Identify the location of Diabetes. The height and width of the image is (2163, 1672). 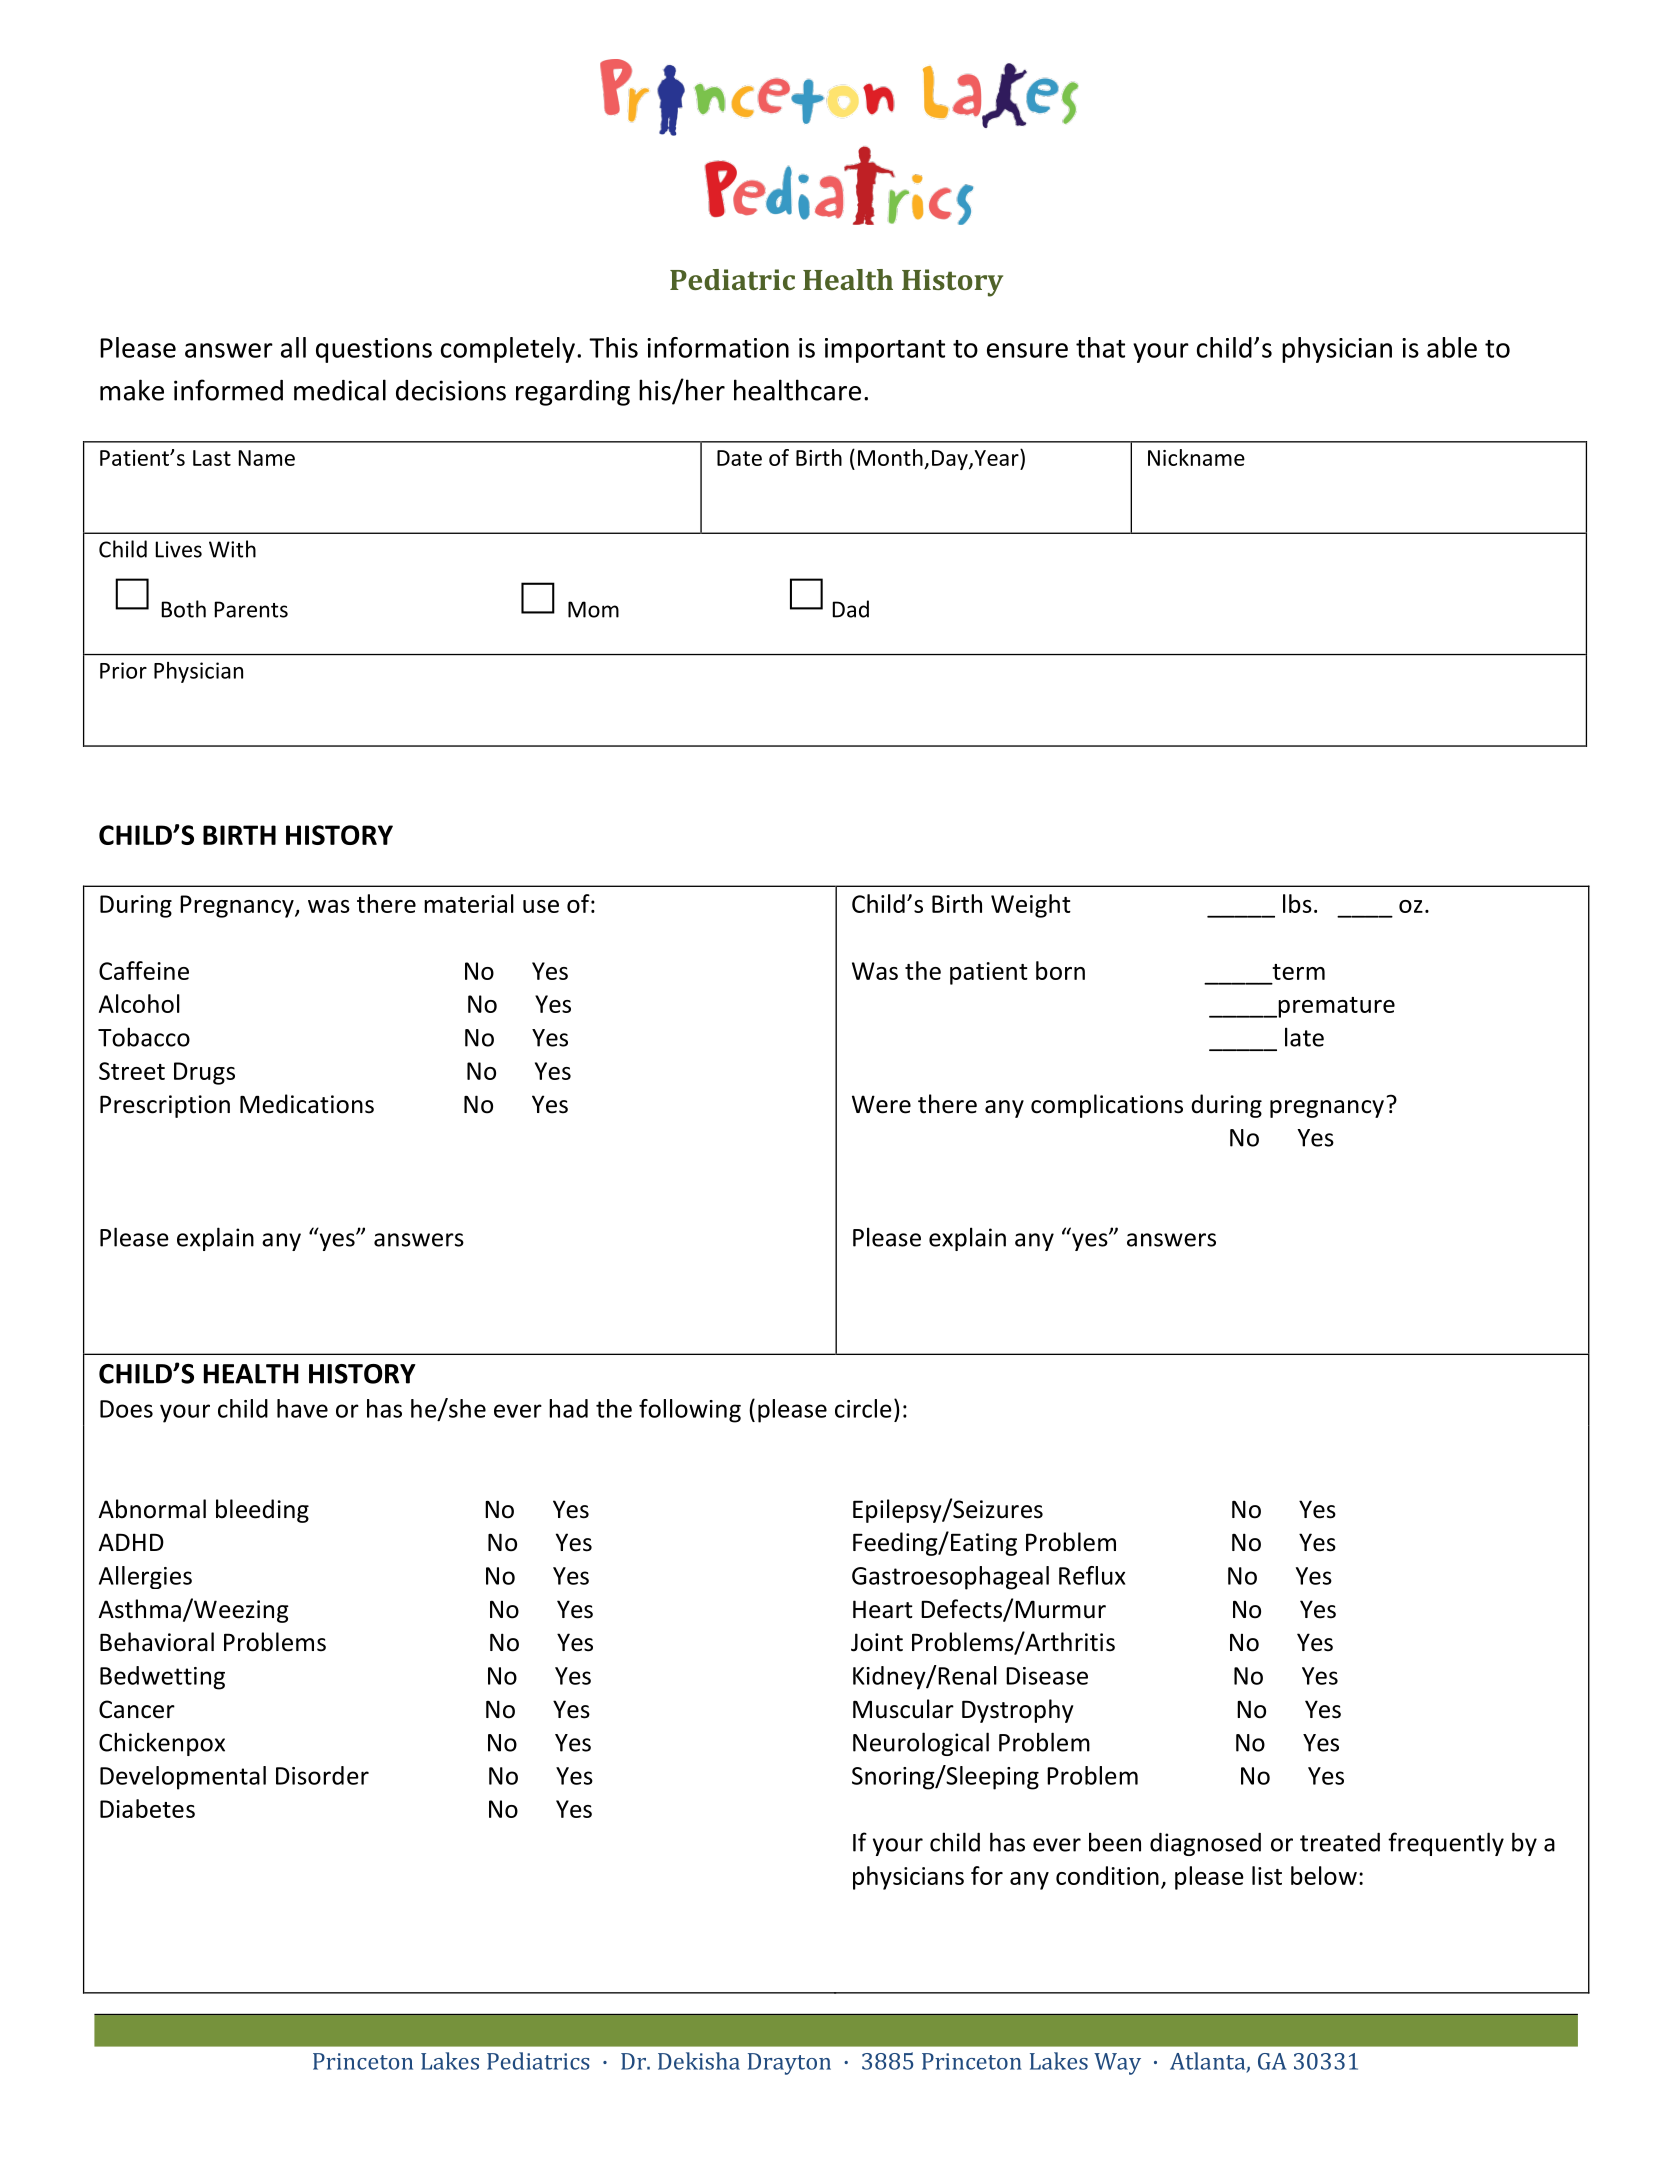
(147, 1808).
